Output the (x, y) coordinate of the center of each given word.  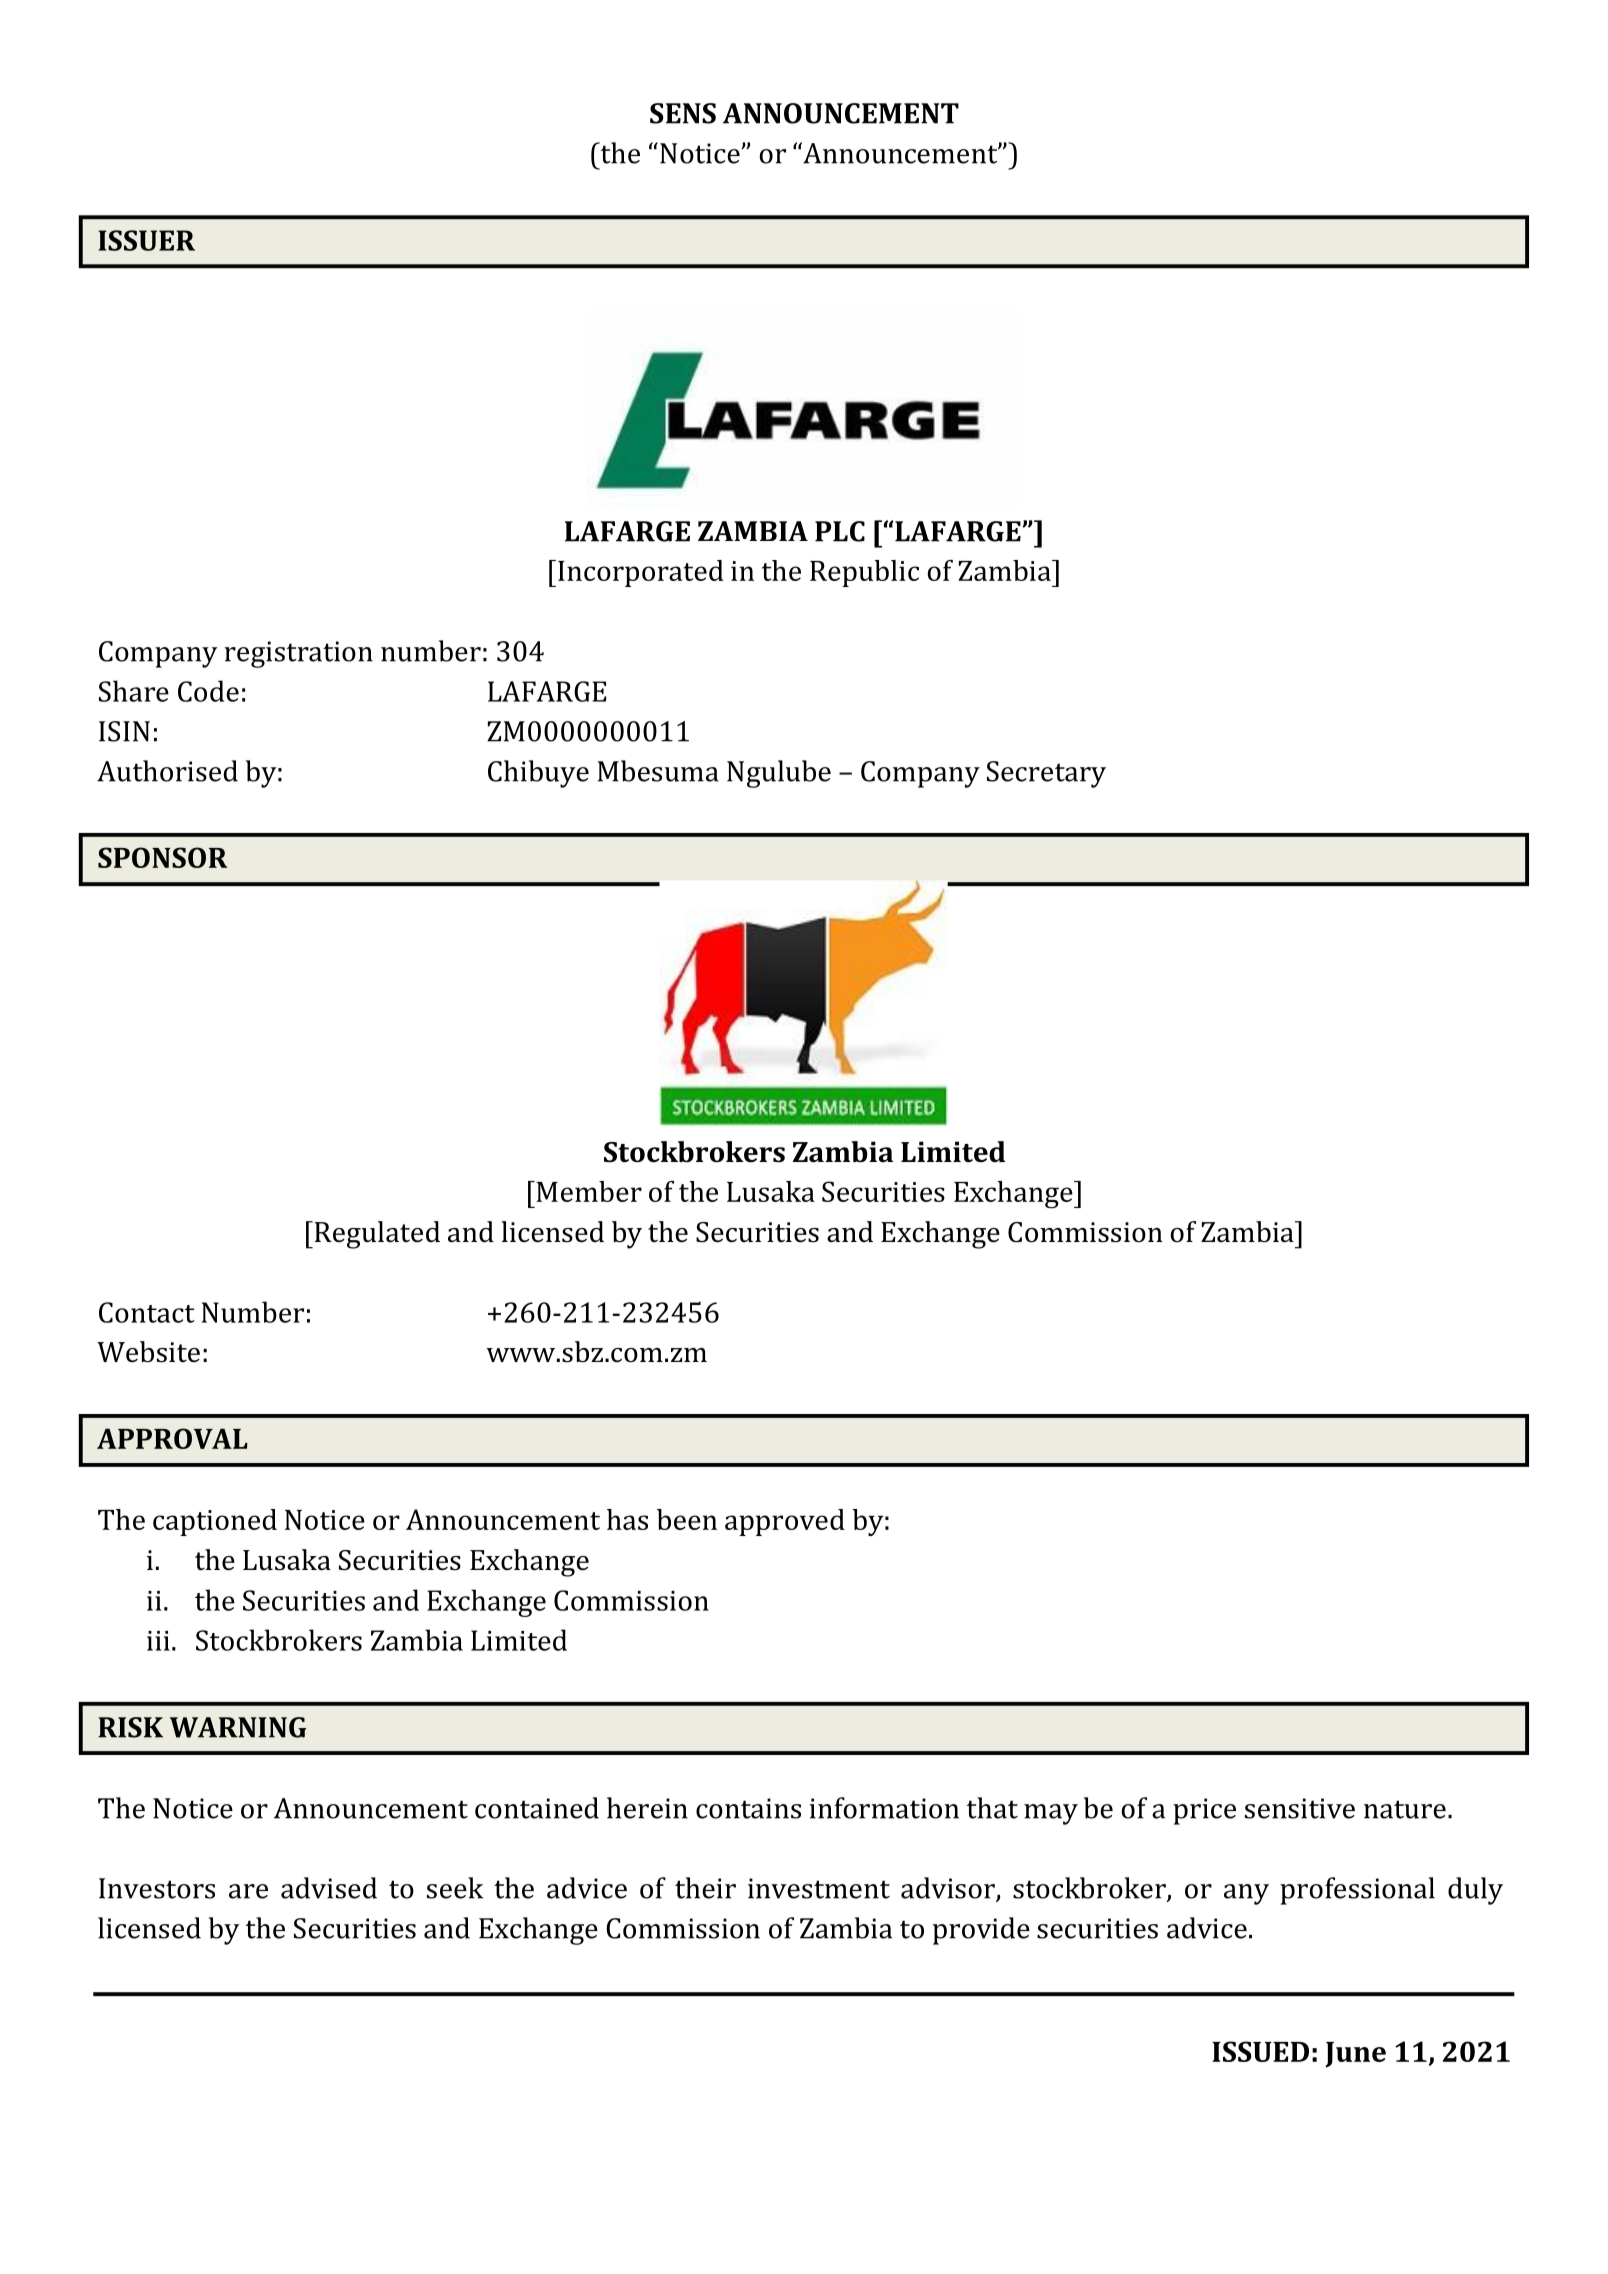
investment (819, 1888)
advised (329, 1888)
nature (1405, 1809)
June (1355, 2055)
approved (785, 1522)
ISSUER (146, 240)
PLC (840, 531)
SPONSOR (162, 857)
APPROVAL (172, 1438)
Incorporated (641, 573)
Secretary (1046, 774)
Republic (864, 573)
